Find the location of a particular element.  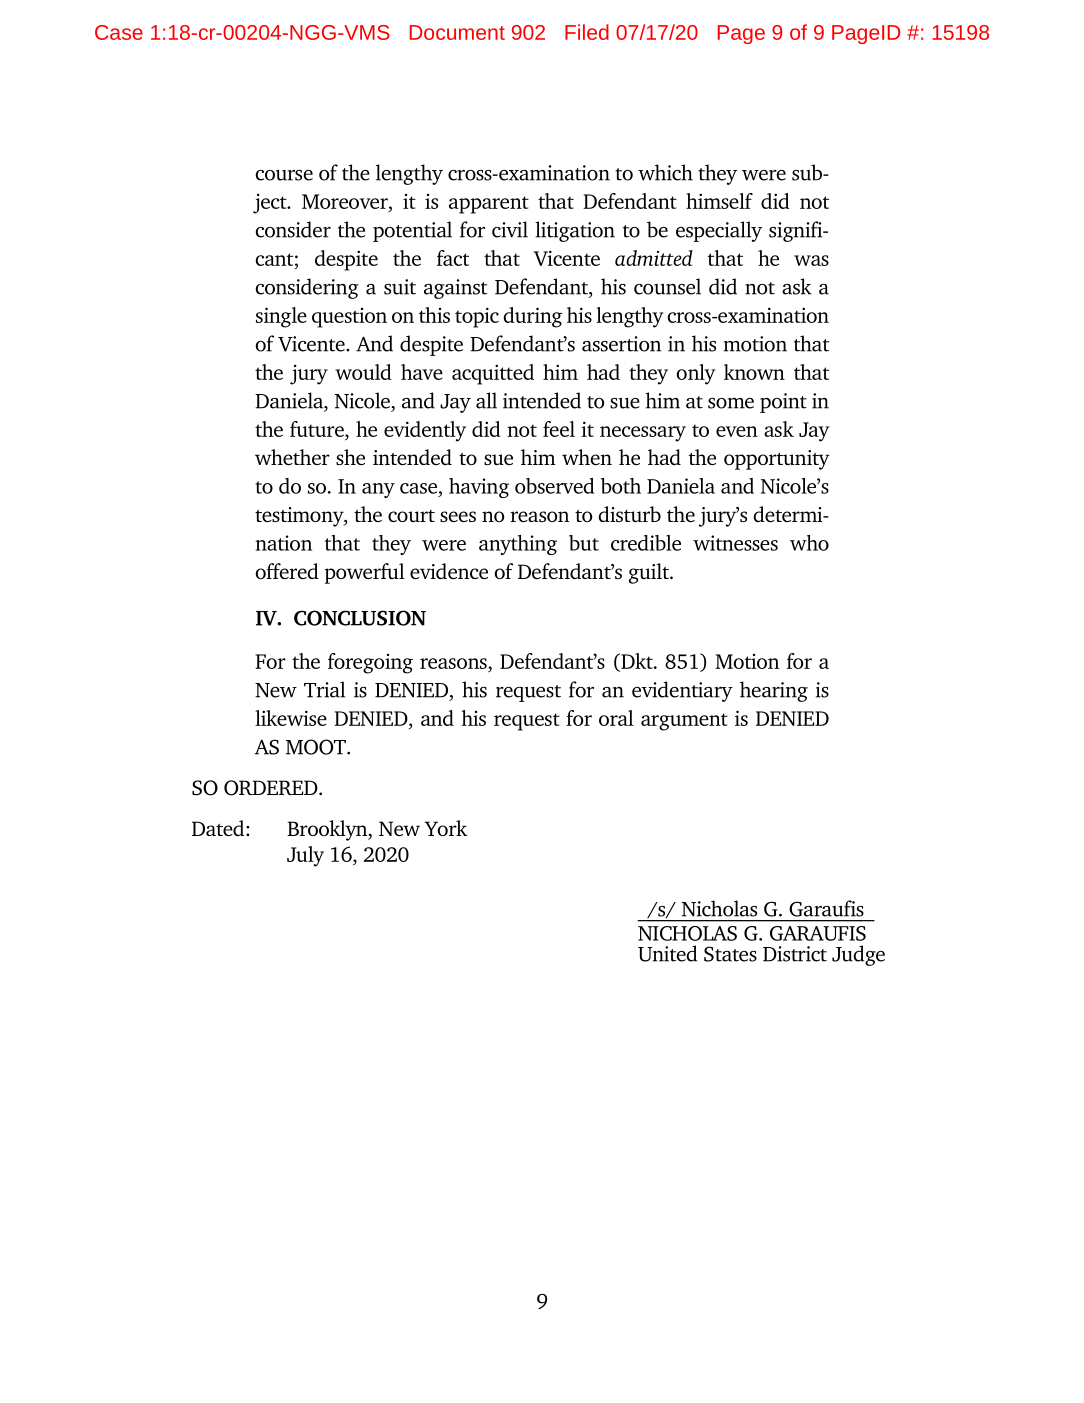

she is located at coordinates (350, 457).
